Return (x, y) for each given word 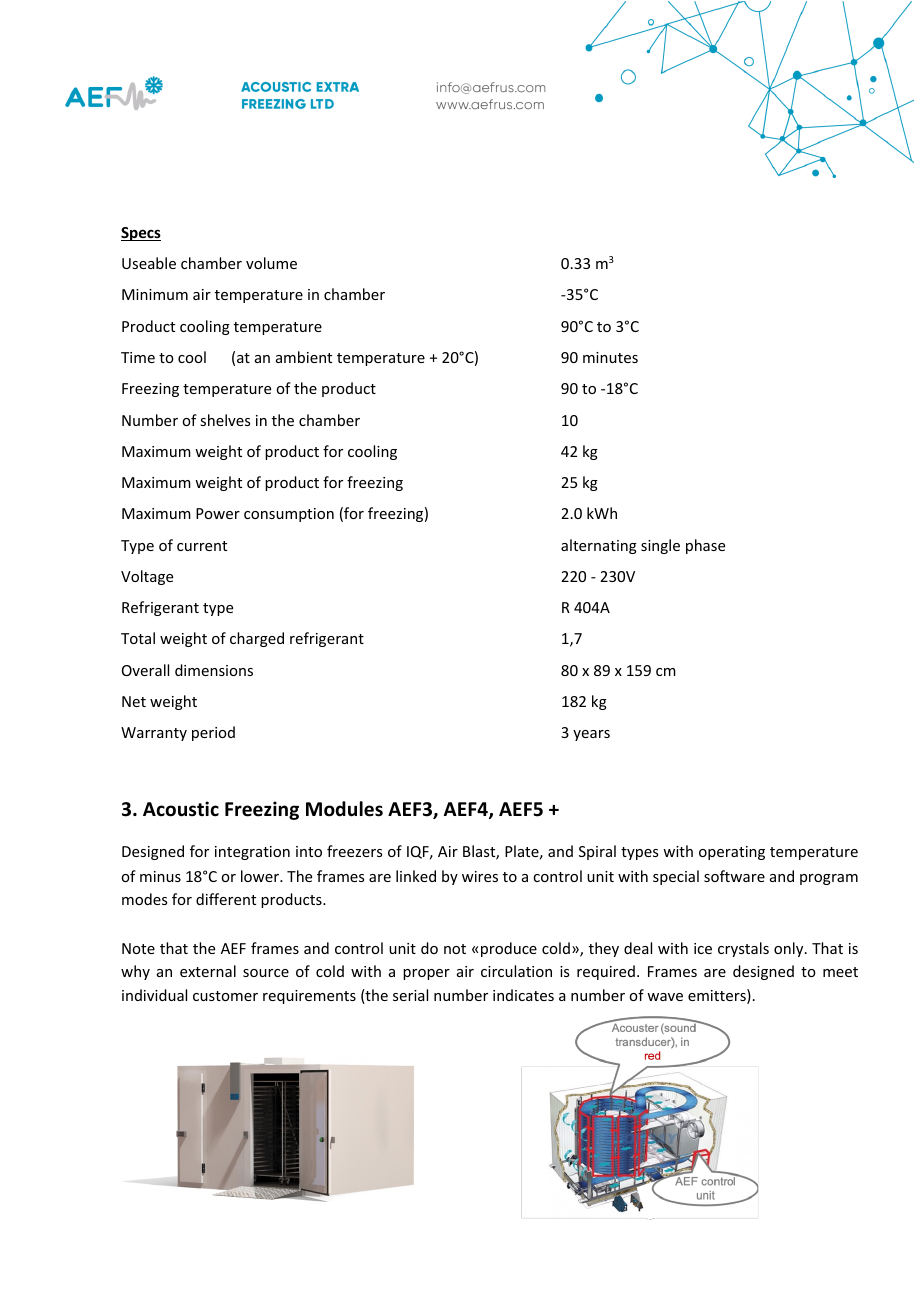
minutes (610, 357)
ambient (304, 357)
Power (218, 513)
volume (271, 263)
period (213, 733)
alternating (599, 546)
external (208, 971)
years (591, 735)
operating (732, 853)
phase (705, 546)
